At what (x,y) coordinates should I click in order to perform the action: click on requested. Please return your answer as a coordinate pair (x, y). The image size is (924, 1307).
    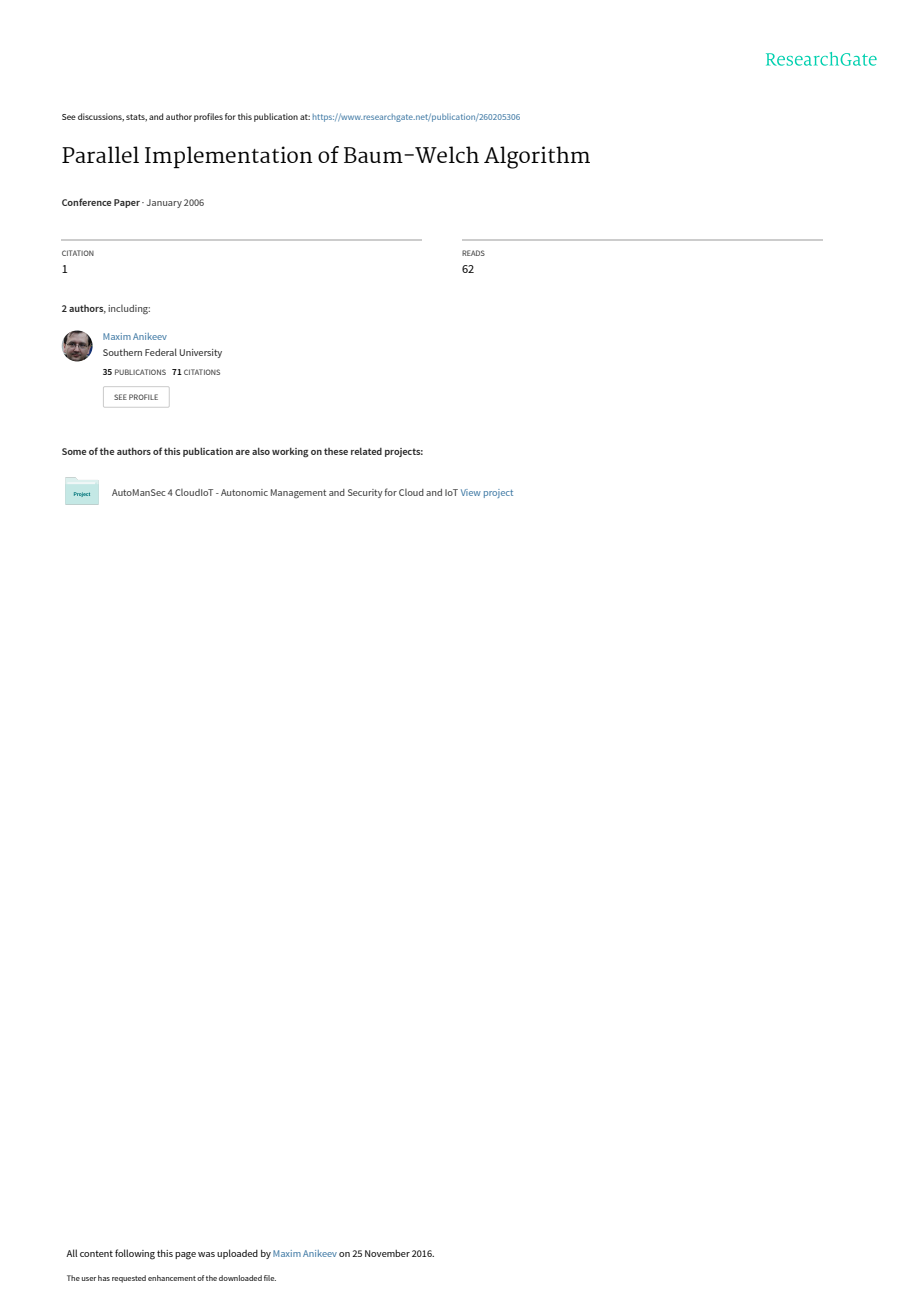
    Looking at the image, I should click on (129, 1279).
